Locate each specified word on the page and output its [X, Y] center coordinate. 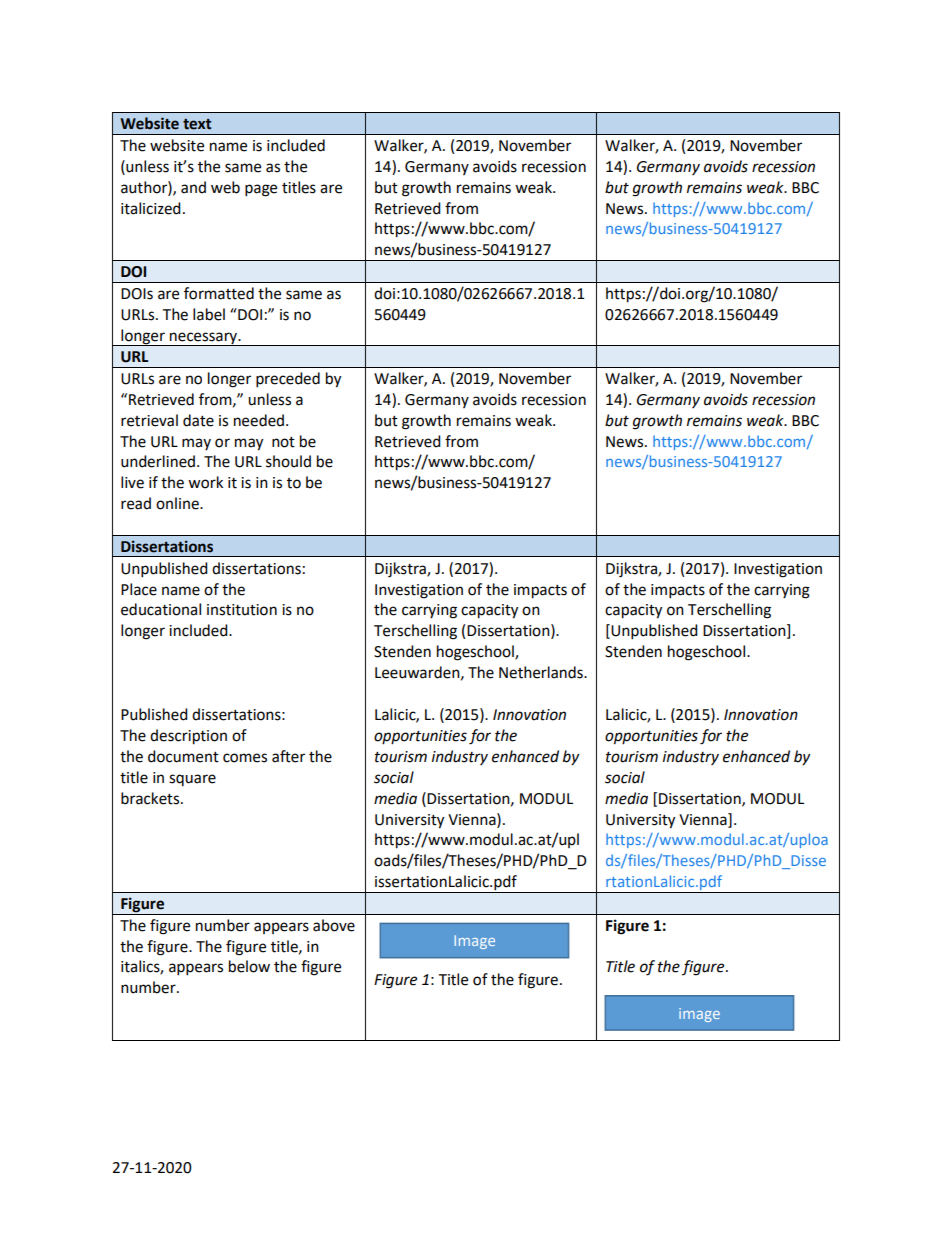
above [334, 925]
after [288, 756]
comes [245, 758]
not [283, 442]
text [197, 124]
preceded [288, 380]
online [178, 503]
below [249, 966]
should [288, 461]
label [209, 314]
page [261, 190]
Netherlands [542, 672]
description [188, 737]
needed [259, 420]
